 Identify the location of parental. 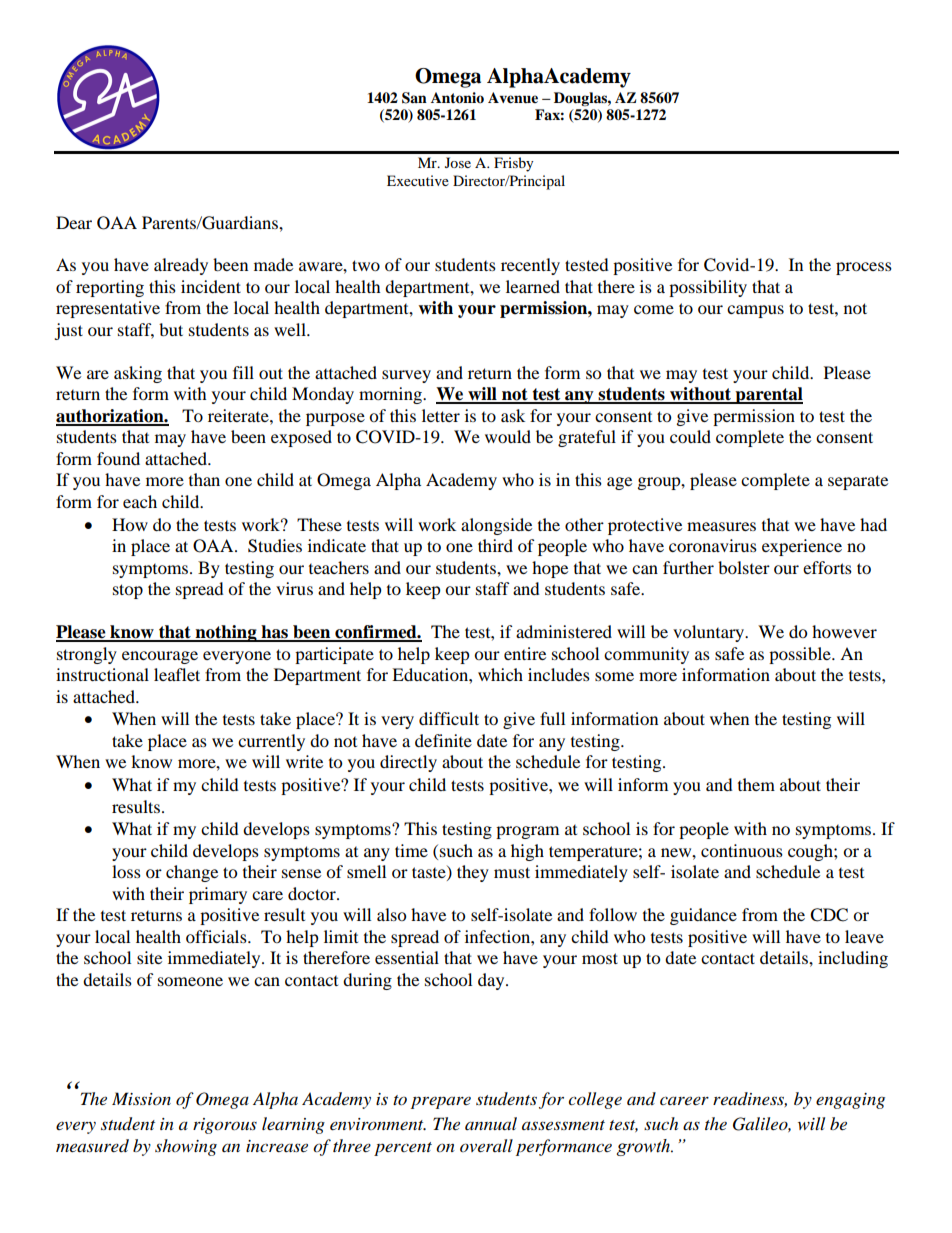
(768, 395).
